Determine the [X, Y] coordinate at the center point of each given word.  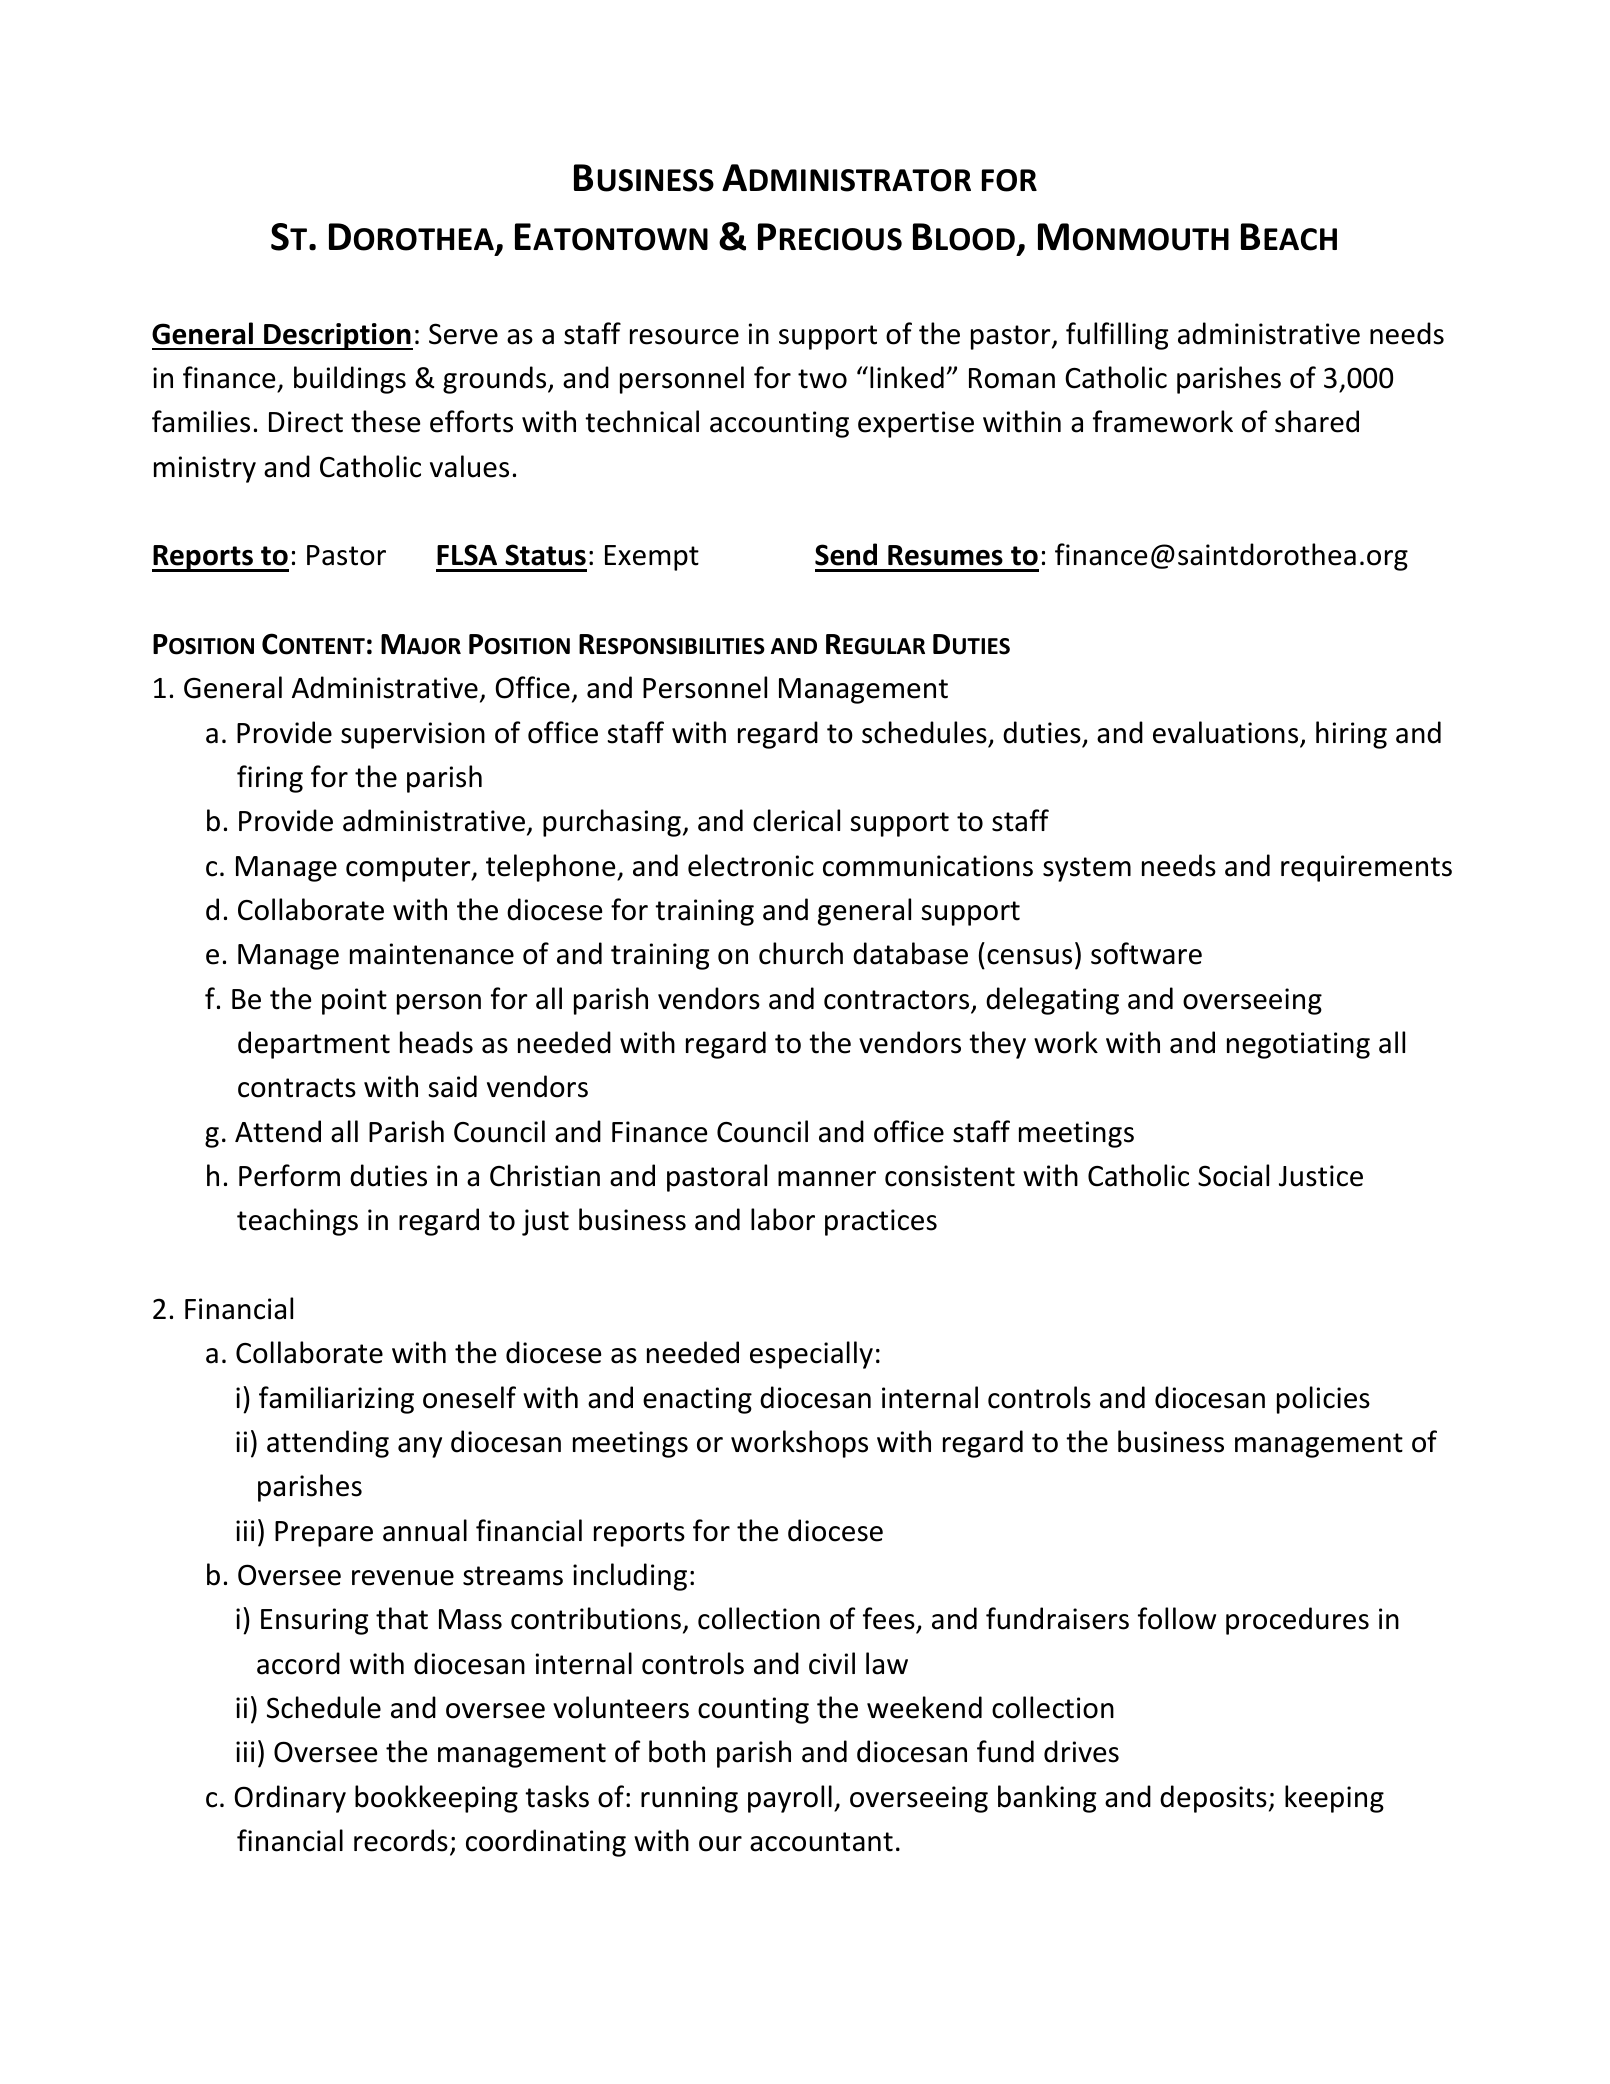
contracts [297, 1088]
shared [1317, 421]
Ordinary [290, 1799]
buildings [350, 380]
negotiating [1298, 1045]
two [822, 379]
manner [827, 1179]
